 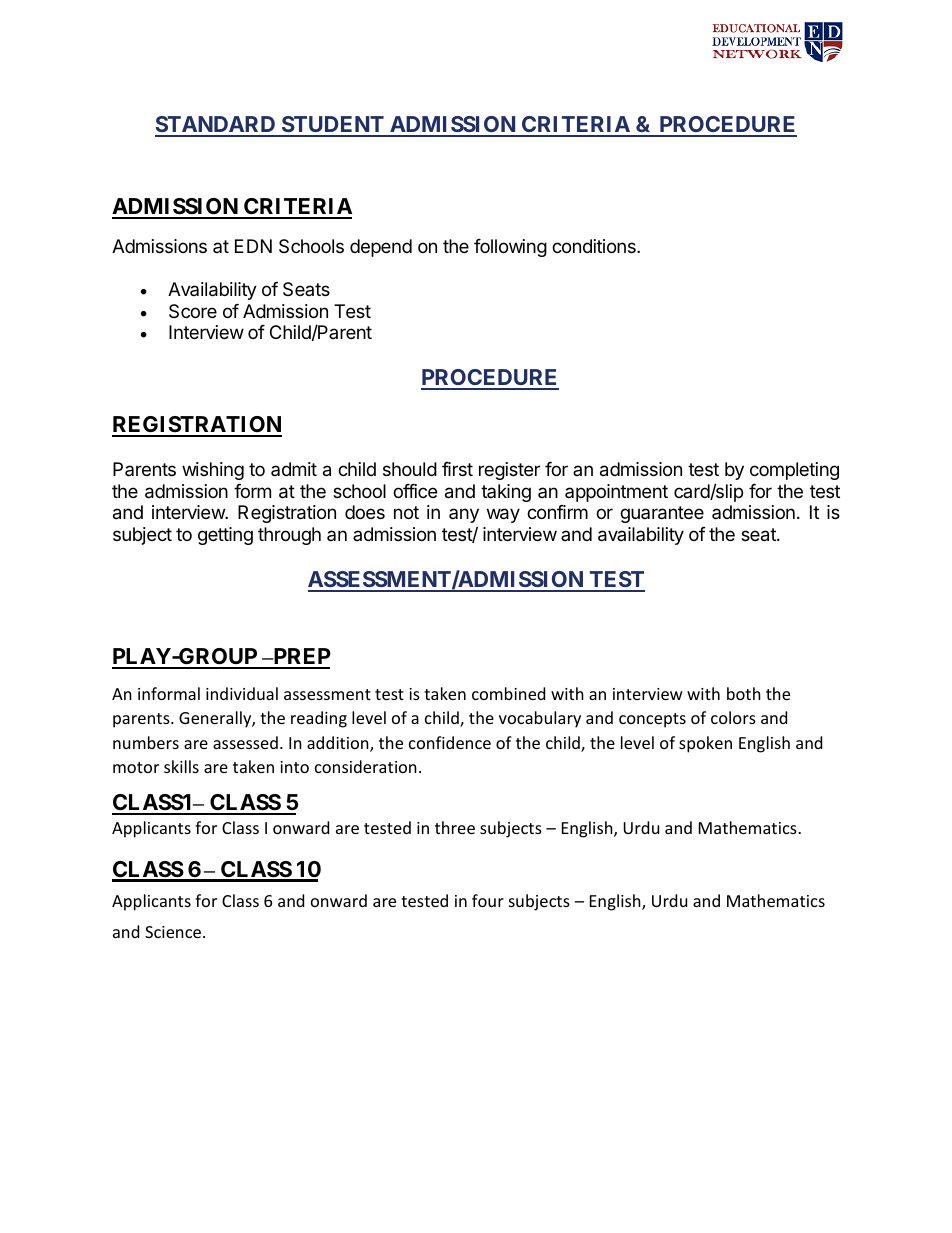 I want to click on following, so click(x=510, y=248).
